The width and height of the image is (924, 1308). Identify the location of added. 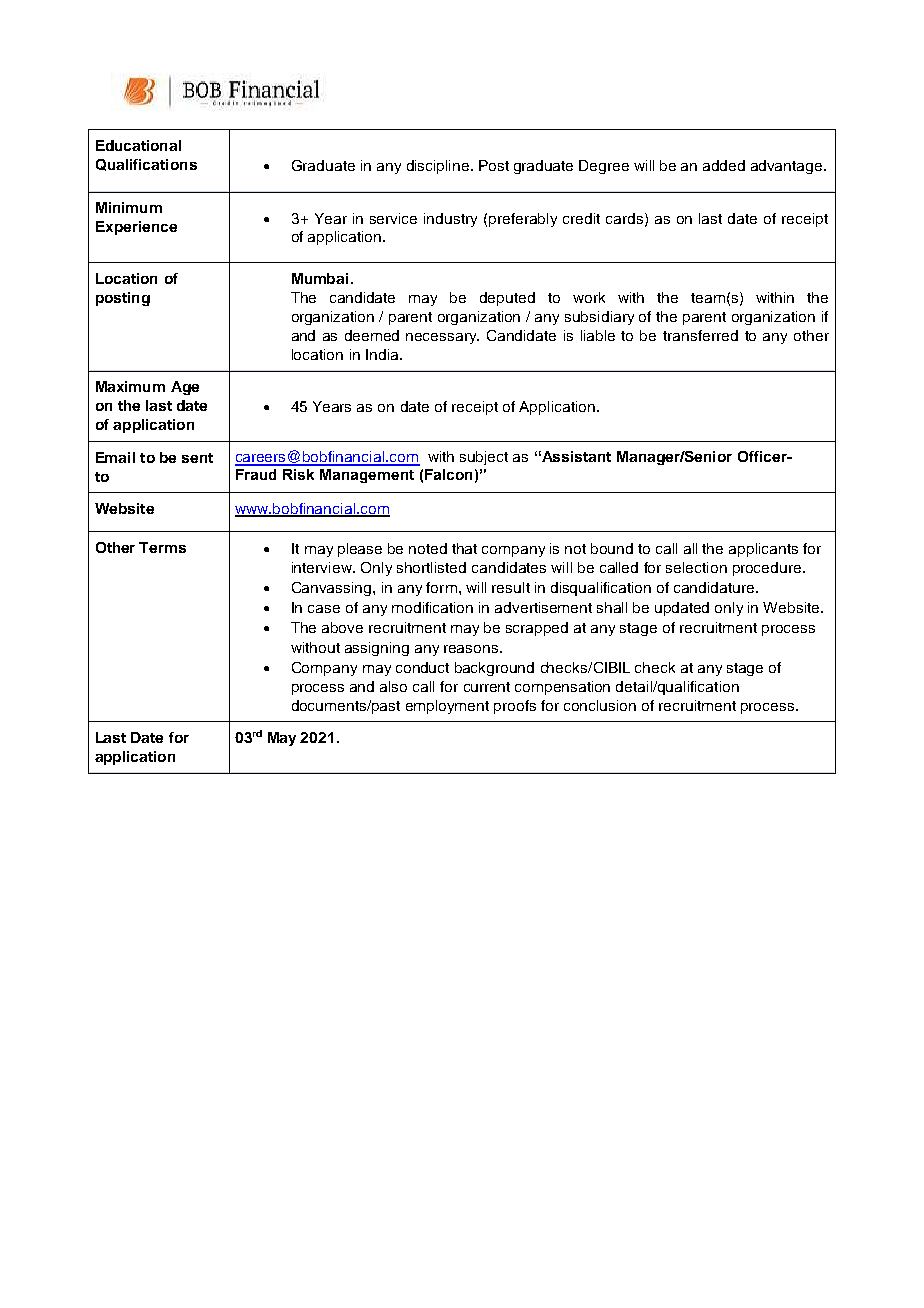
(724, 165).
